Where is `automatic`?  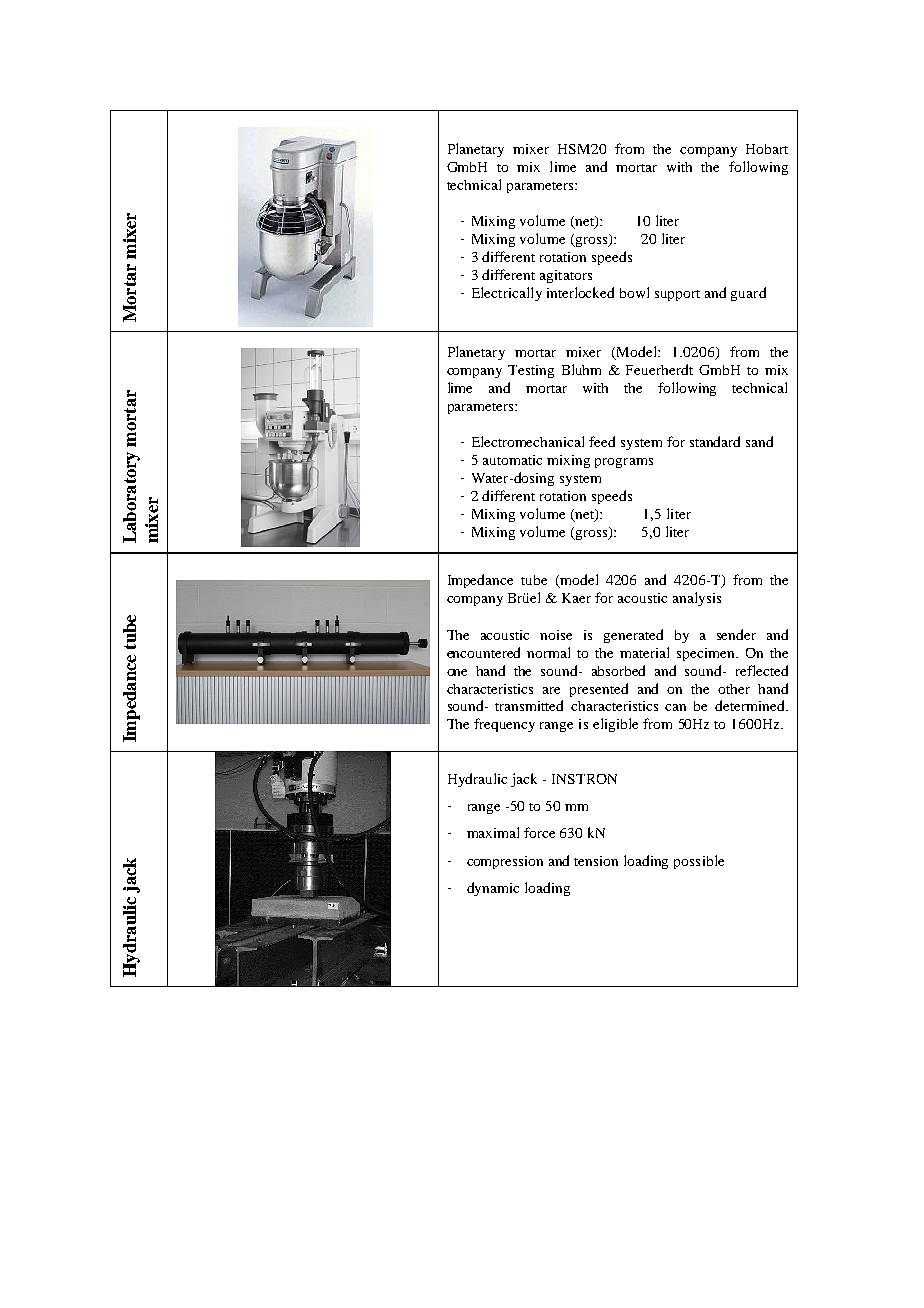 automatic is located at coordinates (512, 460).
